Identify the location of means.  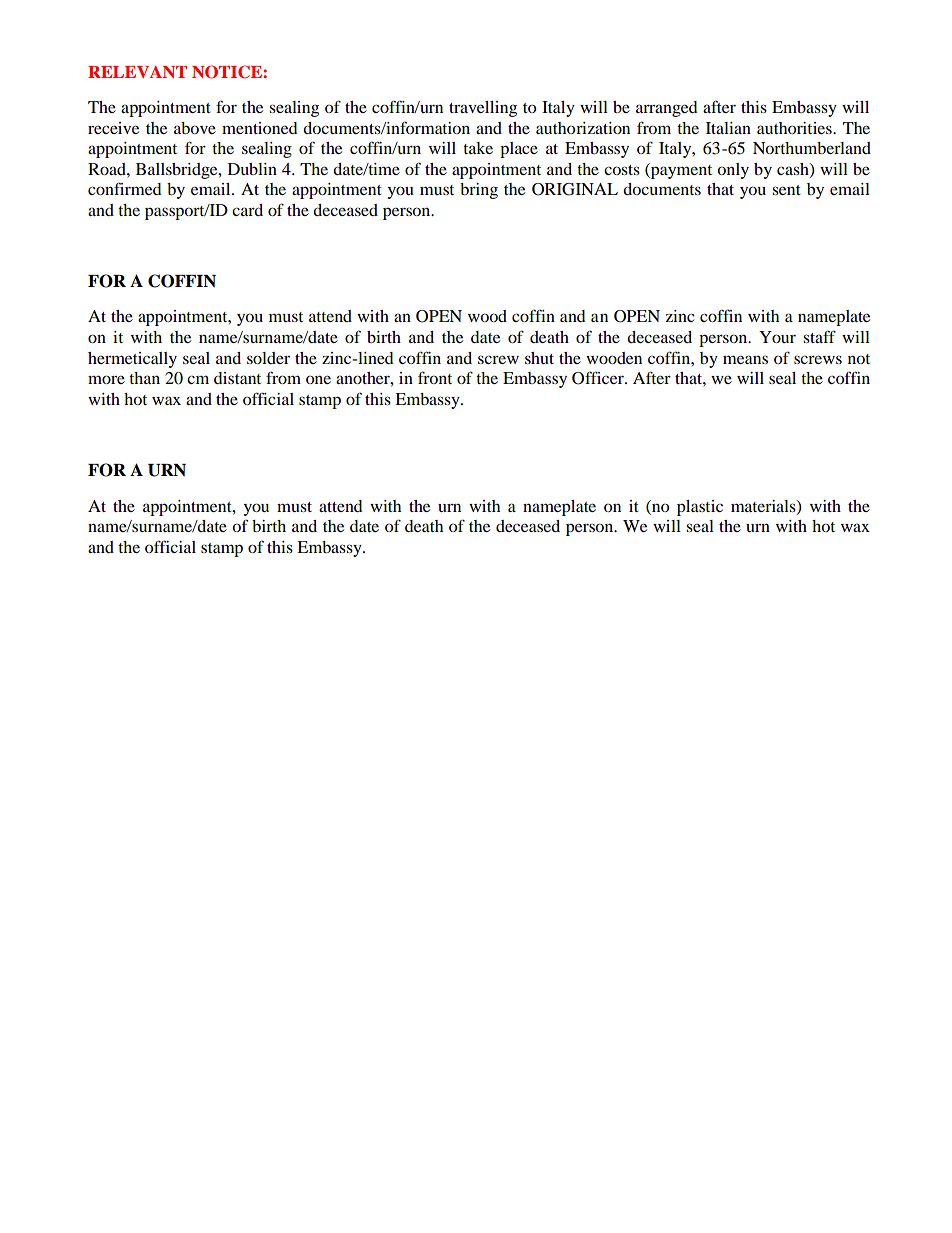
(745, 359).
